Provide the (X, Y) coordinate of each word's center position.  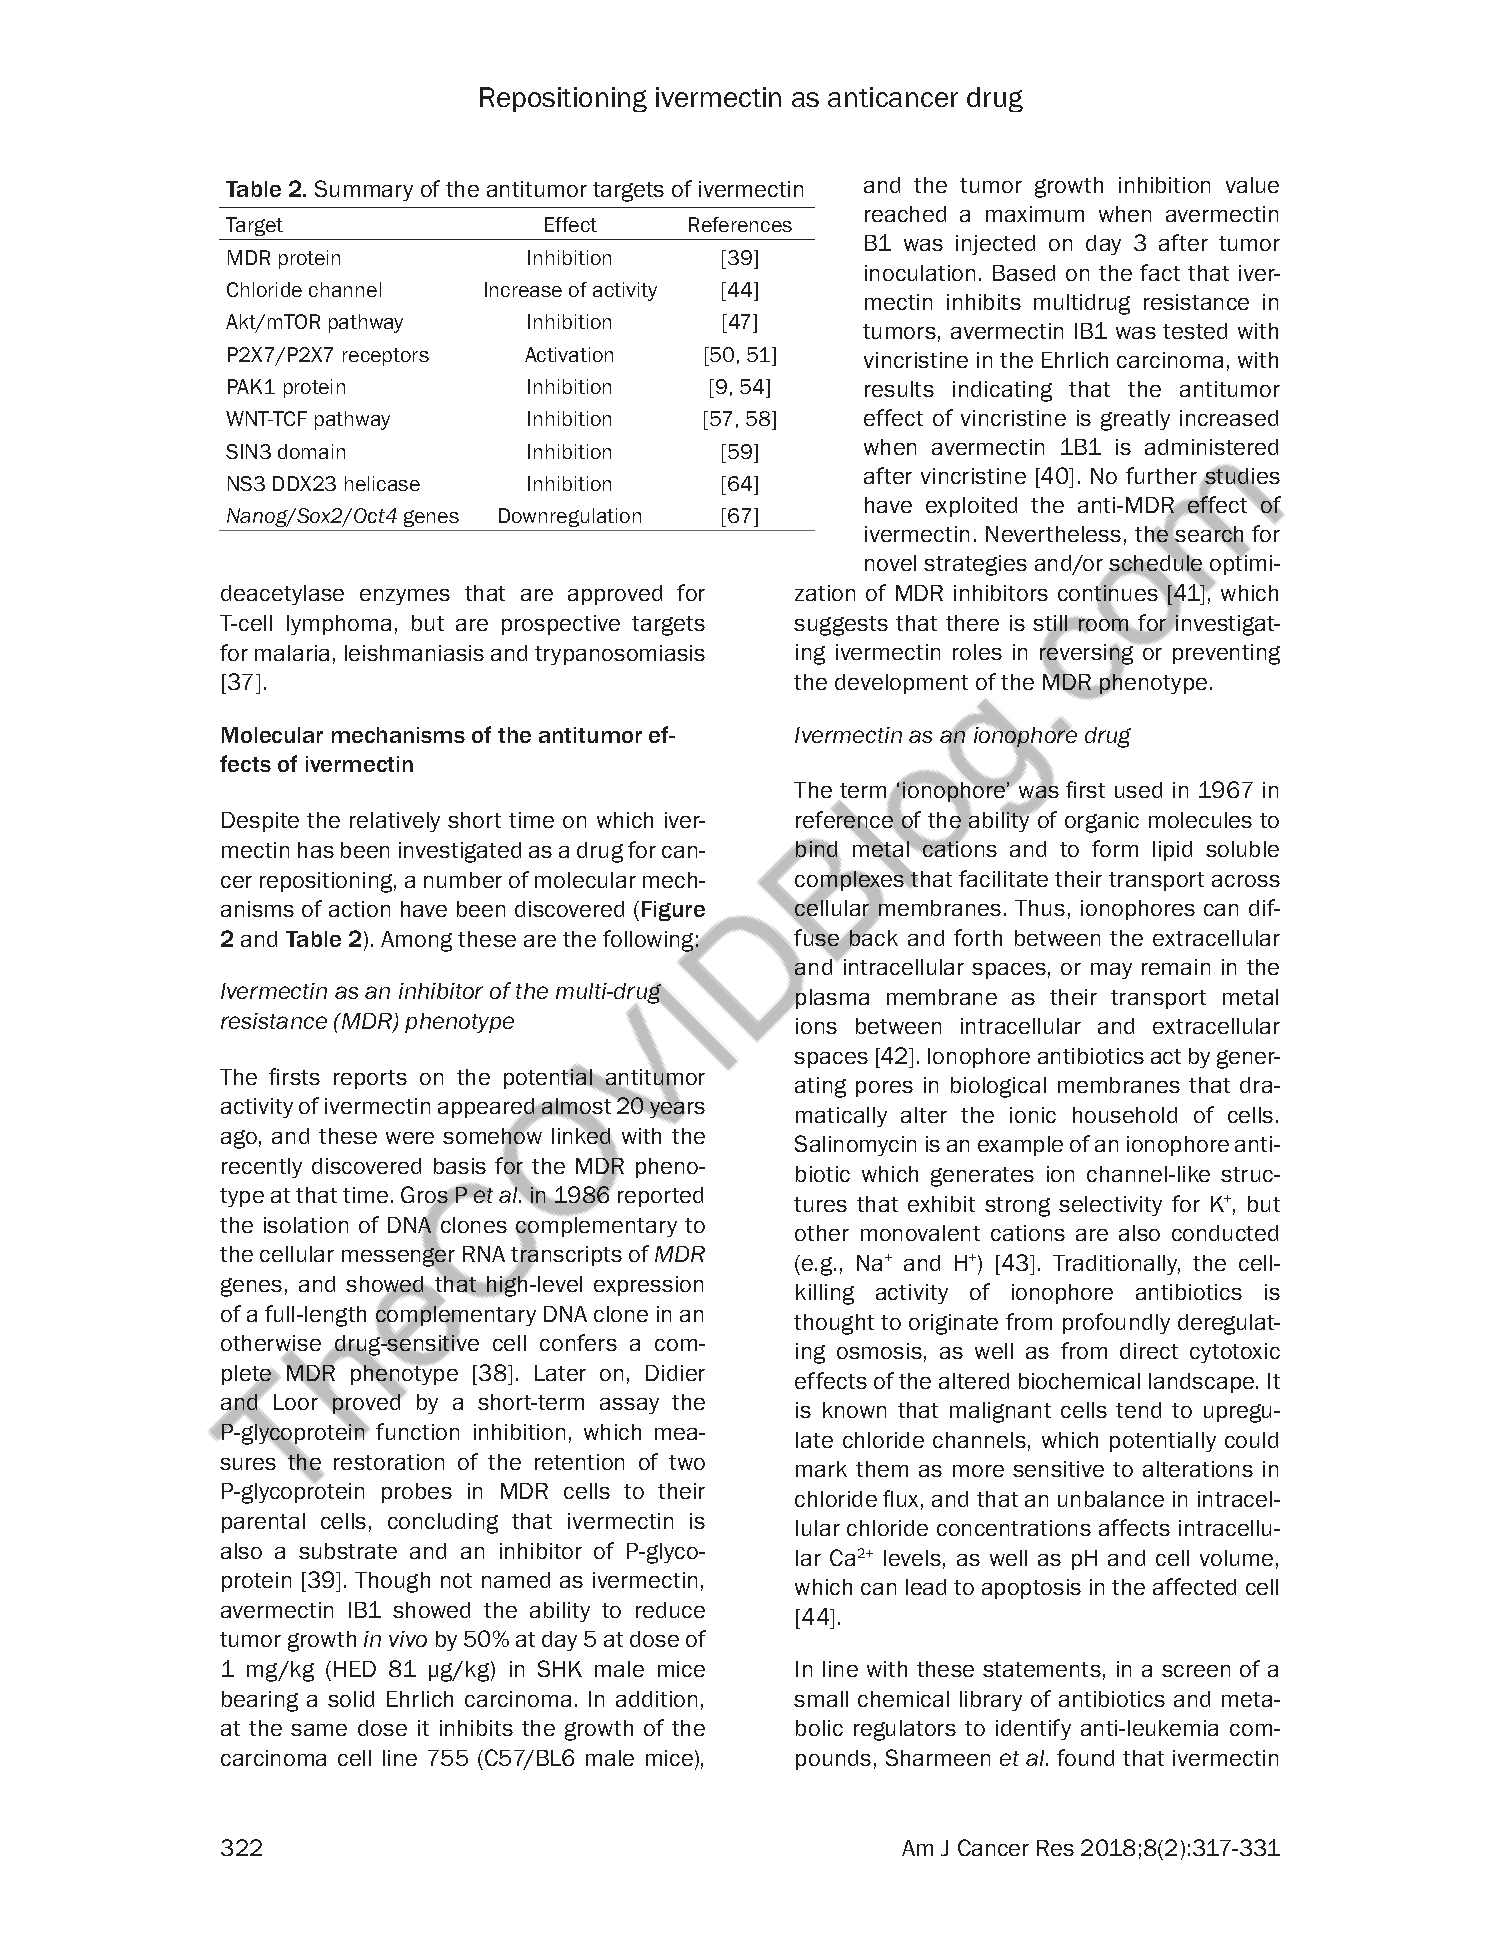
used (1138, 790)
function (417, 1431)
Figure (673, 911)
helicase (382, 483)
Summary (364, 190)
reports (370, 1079)
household (1125, 1115)
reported (660, 1197)
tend (1138, 1410)
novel (890, 563)
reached (905, 214)
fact (1160, 272)
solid (351, 1699)
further (1161, 475)
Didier (675, 1373)
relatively (395, 822)
